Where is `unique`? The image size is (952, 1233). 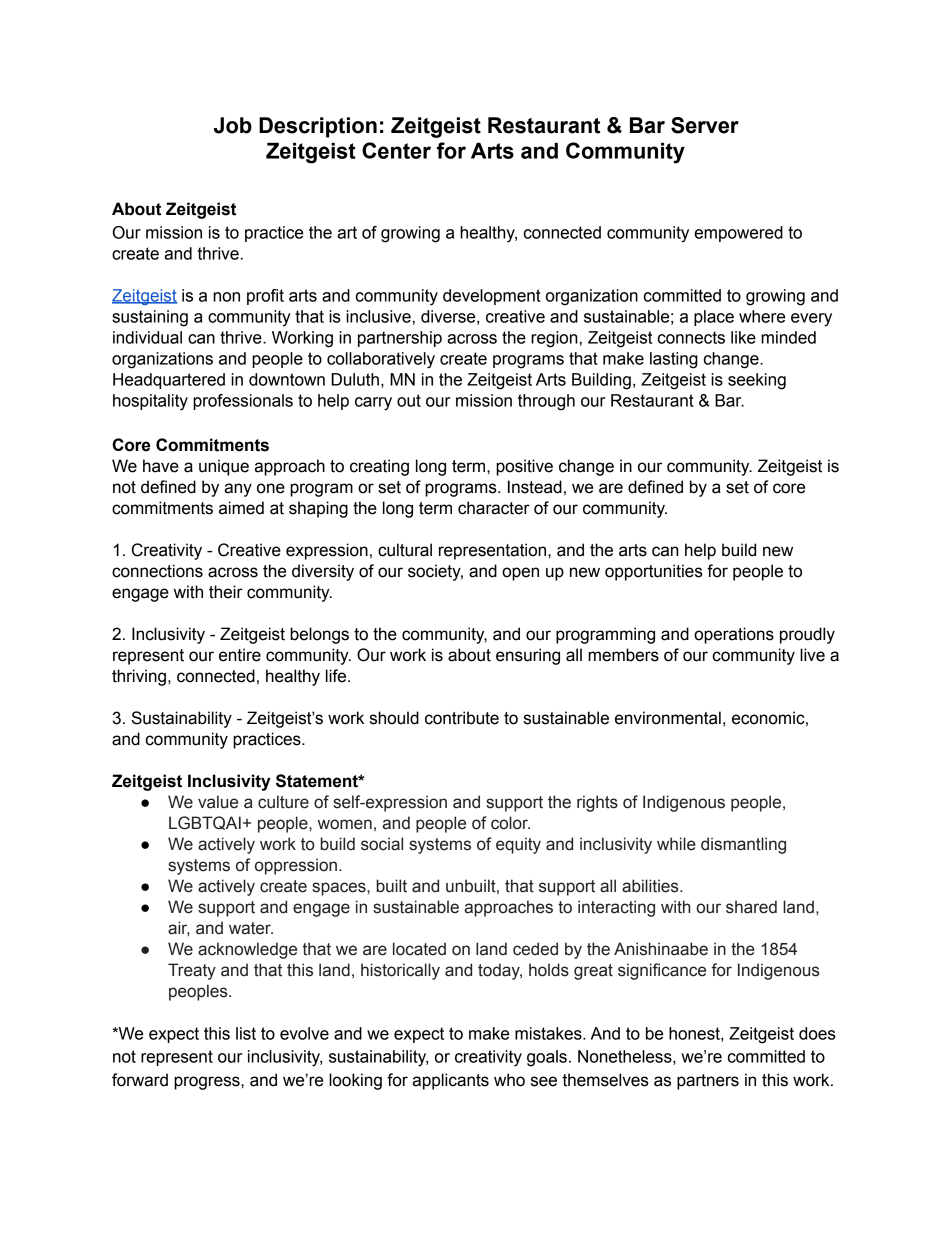
unique is located at coordinates (224, 467).
